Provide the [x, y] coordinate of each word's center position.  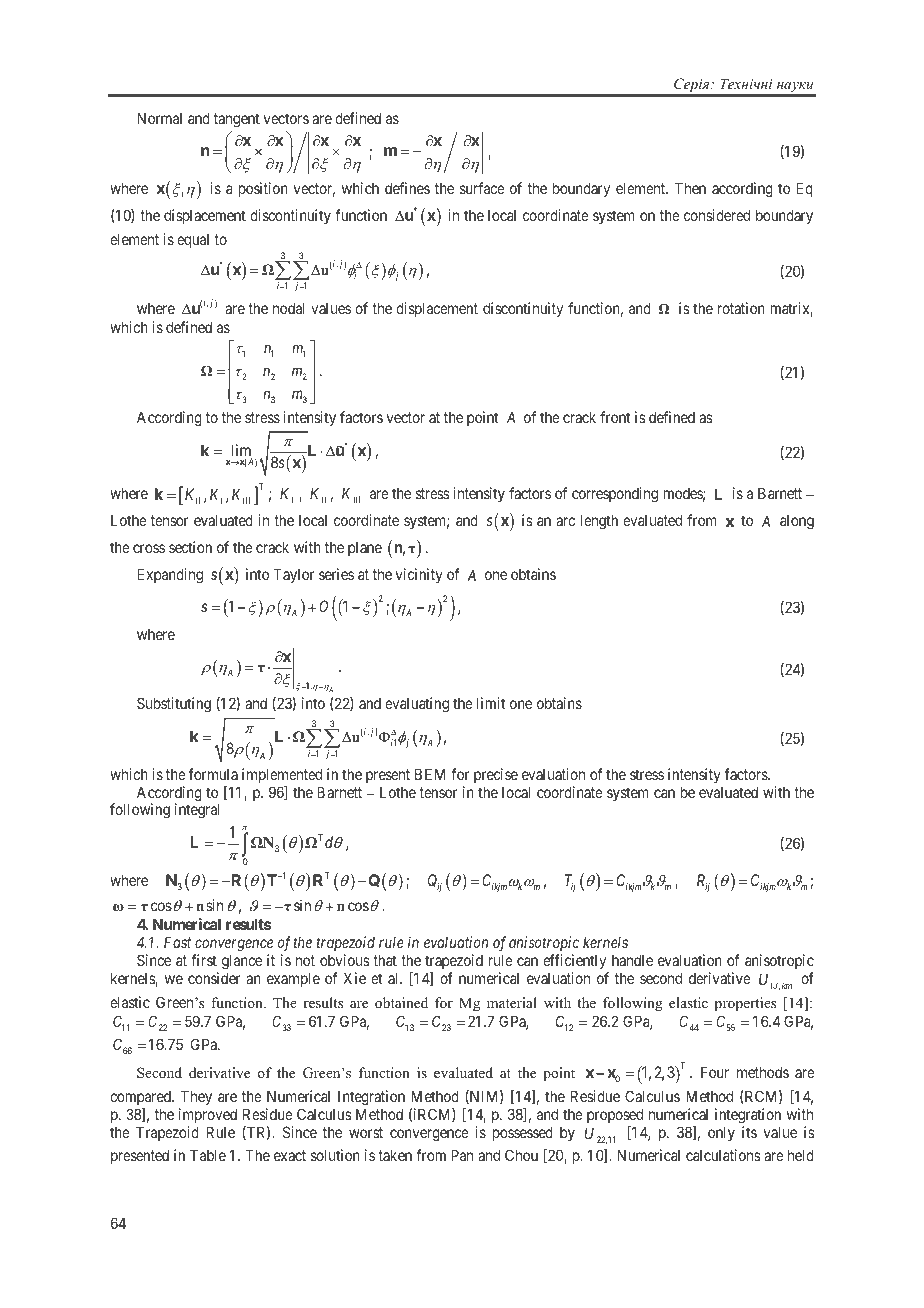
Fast [177, 942]
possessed [523, 1133]
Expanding [170, 576]
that [385, 960]
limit [491, 703]
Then [690, 188]
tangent [237, 120]
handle [632, 960]
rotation [741, 308]
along [797, 522]
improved [208, 1115]
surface [482, 188]
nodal [289, 308]
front [615, 417]
